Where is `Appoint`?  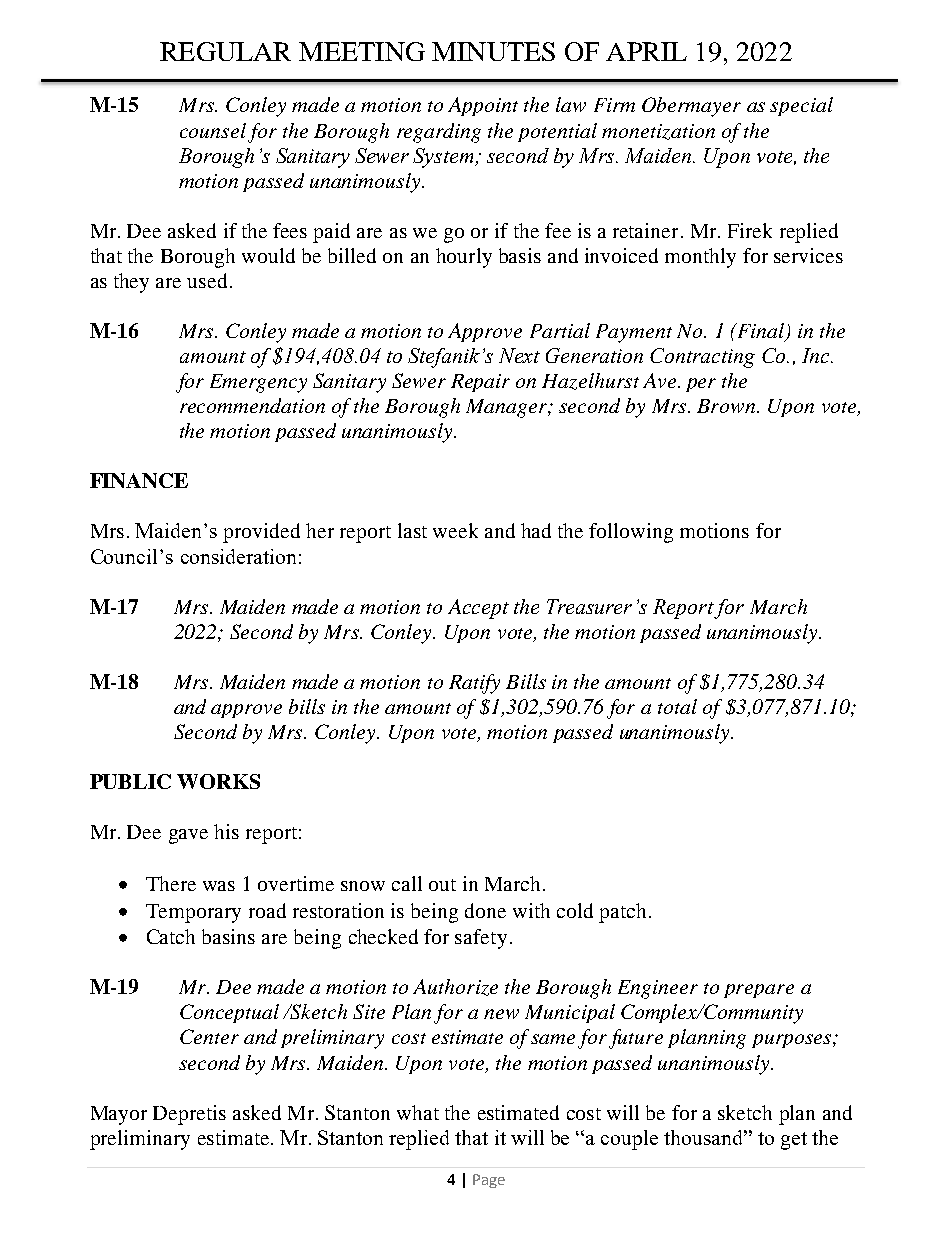 Appoint is located at coordinates (483, 106).
